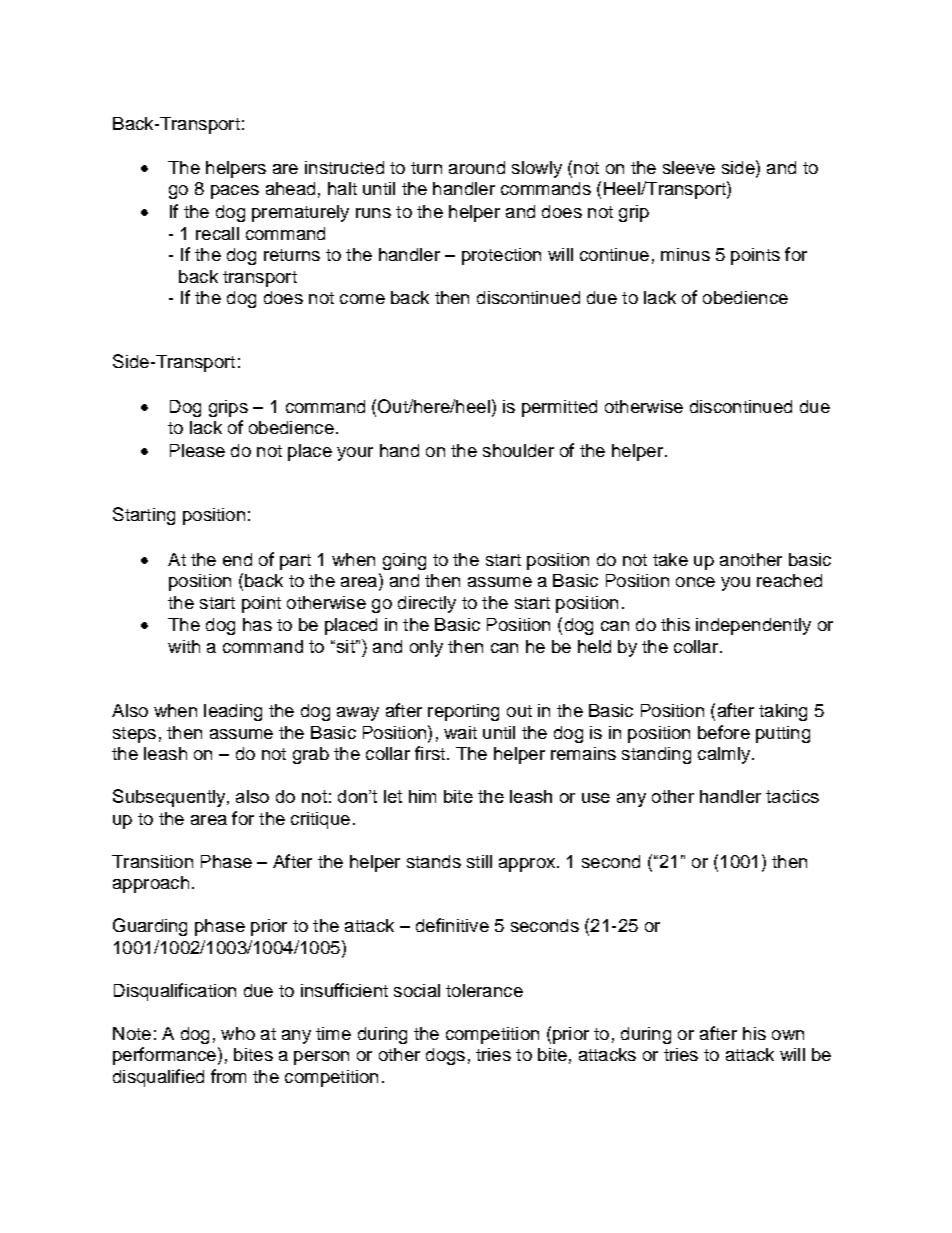  What do you see at coordinates (235, 192) in the screenshot?
I see `paces` at bounding box center [235, 192].
